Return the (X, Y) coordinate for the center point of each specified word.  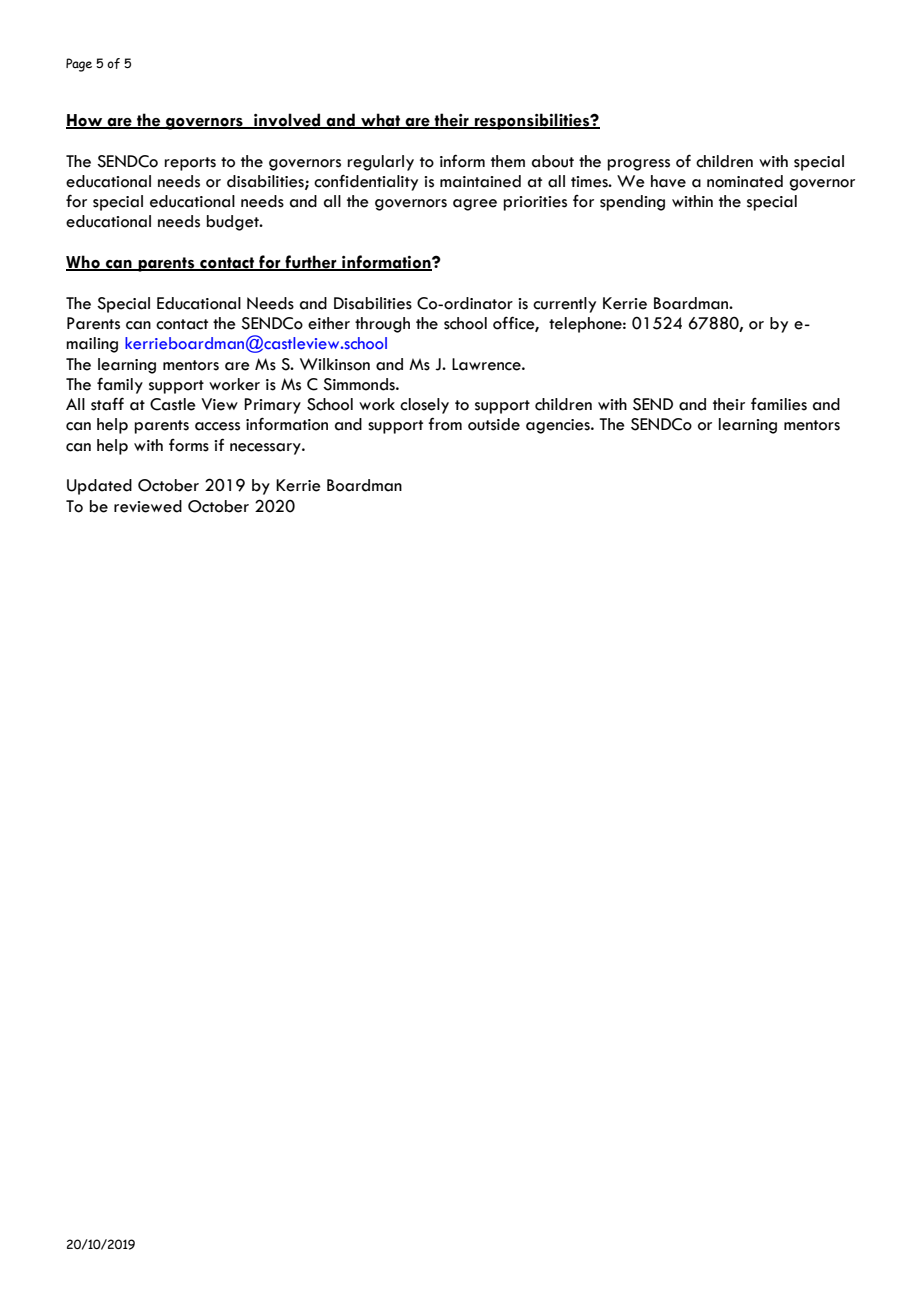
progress (638, 165)
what (380, 120)
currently (564, 305)
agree (475, 205)
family (120, 385)
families (779, 404)
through (382, 325)
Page (79, 65)
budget (234, 223)
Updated (99, 487)
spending (632, 203)
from (445, 424)
